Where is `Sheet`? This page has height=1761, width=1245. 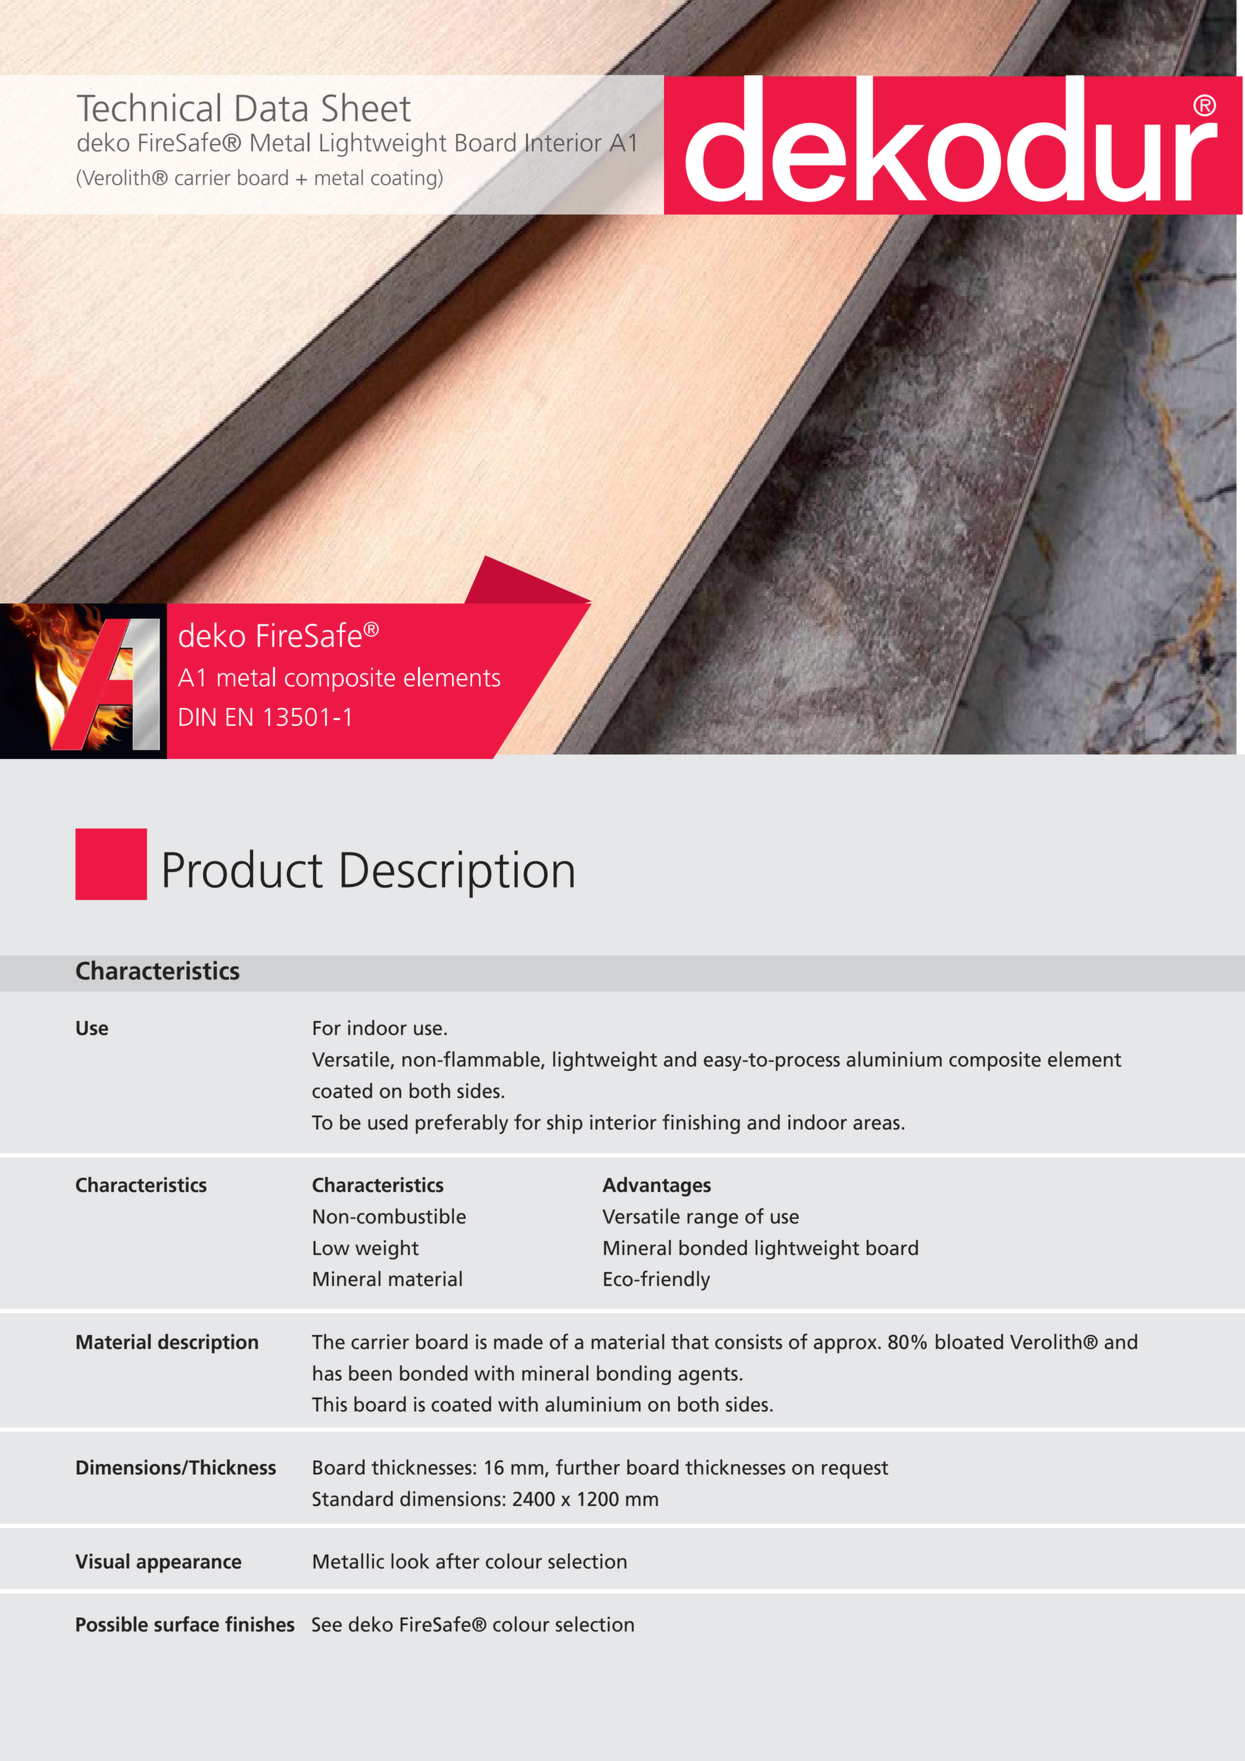
Sheet is located at coordinates (366, 107).
